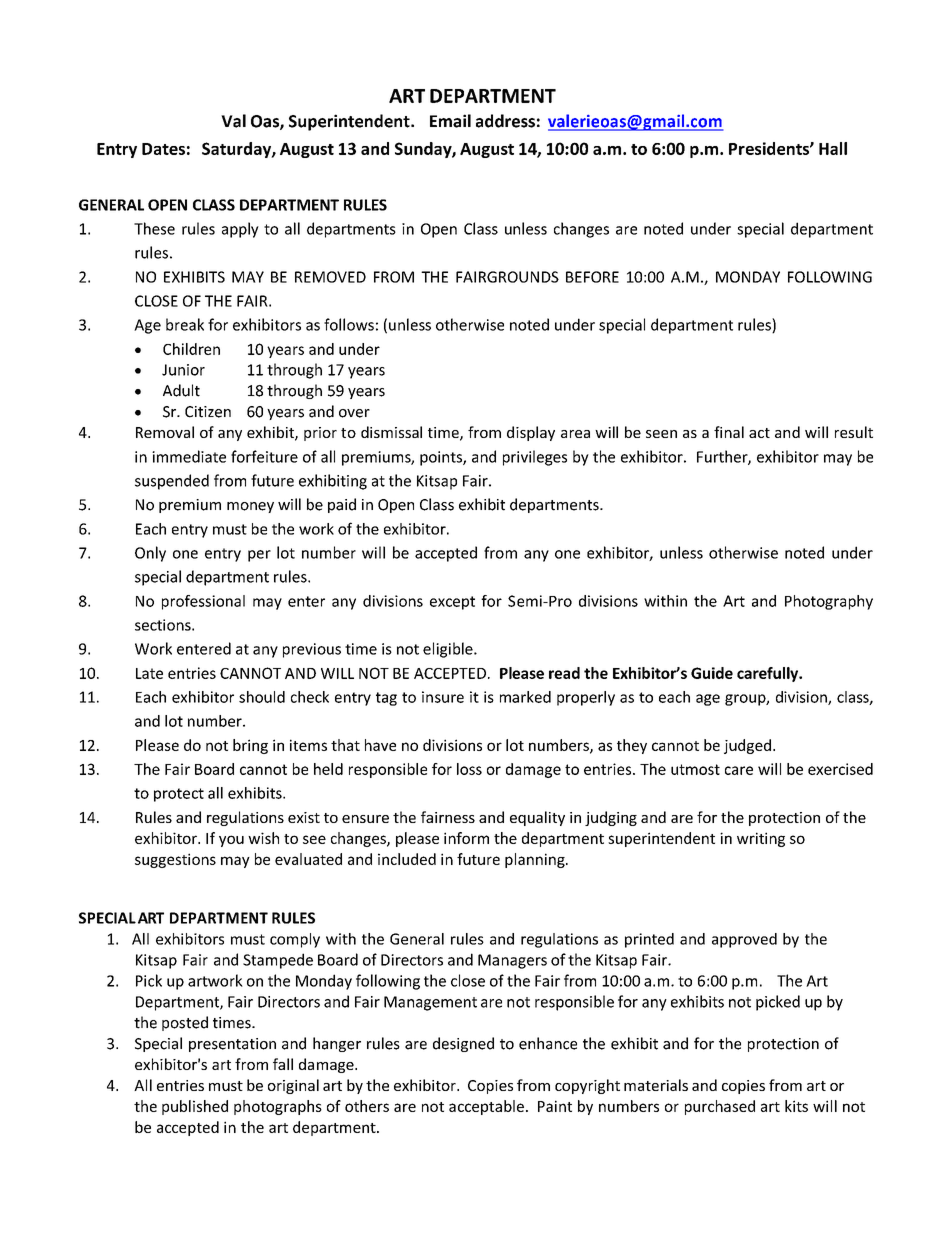 This screenshot has width=952, height=1233. Describe the element at coordinates (250, 746) in the screenshot. I see `bring` at that location.
